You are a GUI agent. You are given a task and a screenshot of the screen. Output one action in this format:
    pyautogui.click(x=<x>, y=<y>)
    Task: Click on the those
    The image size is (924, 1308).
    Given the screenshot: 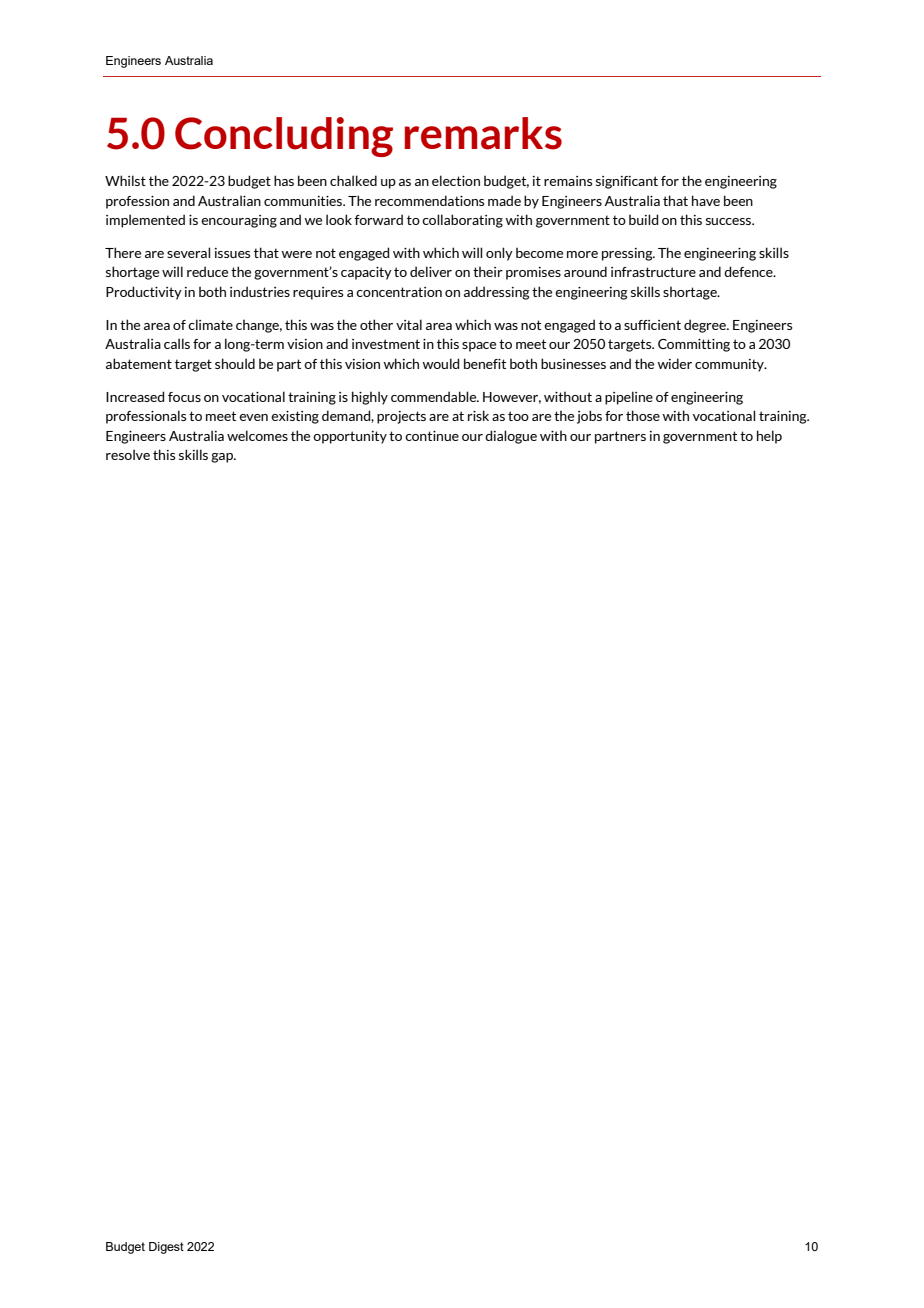 What is the action you would take?
    pyautogui.click(x=643, y=415)
